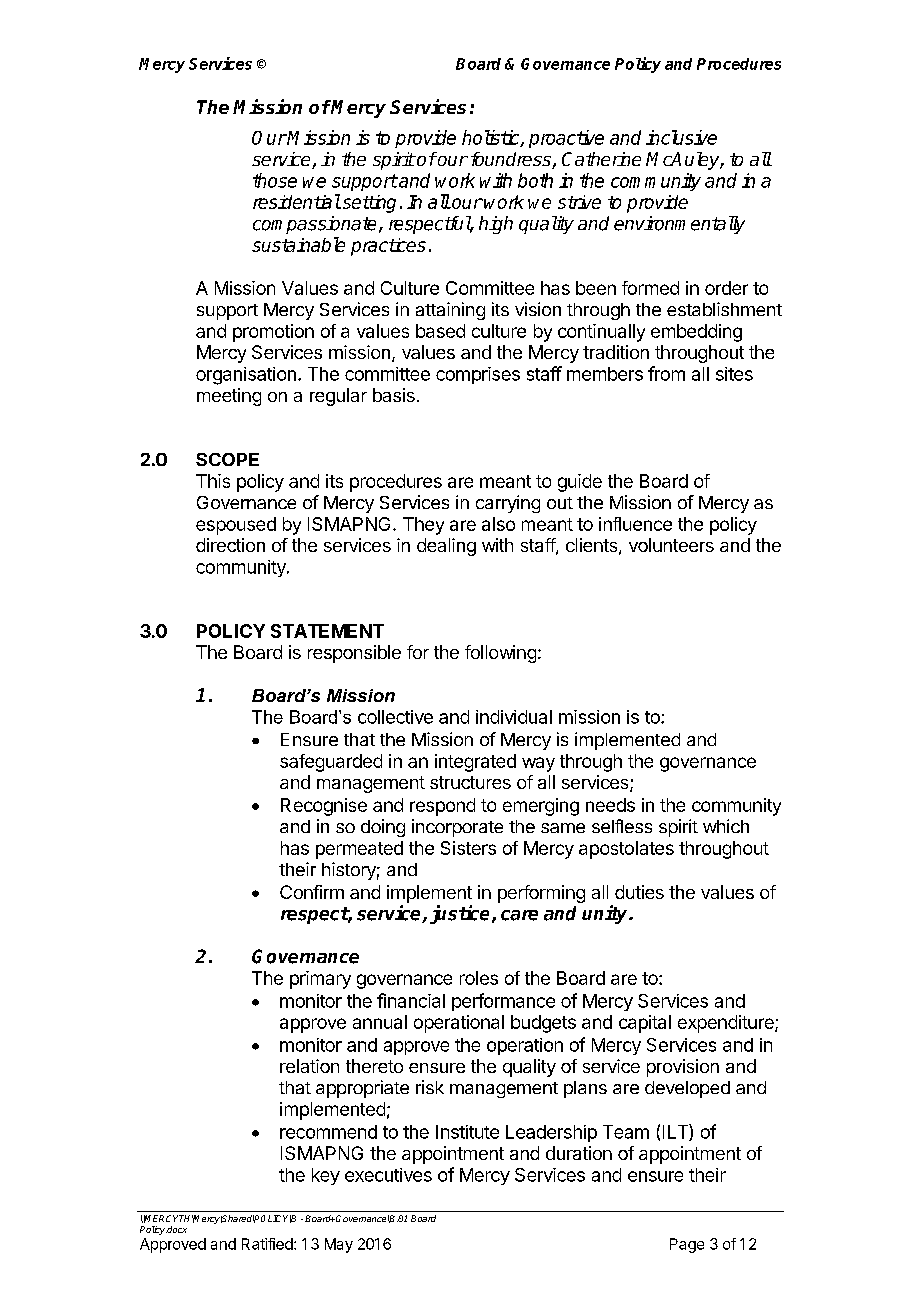  What do you see at coordinates (681, 137) in the page?
I see `inclusive` at bounding box center [681, 137].
